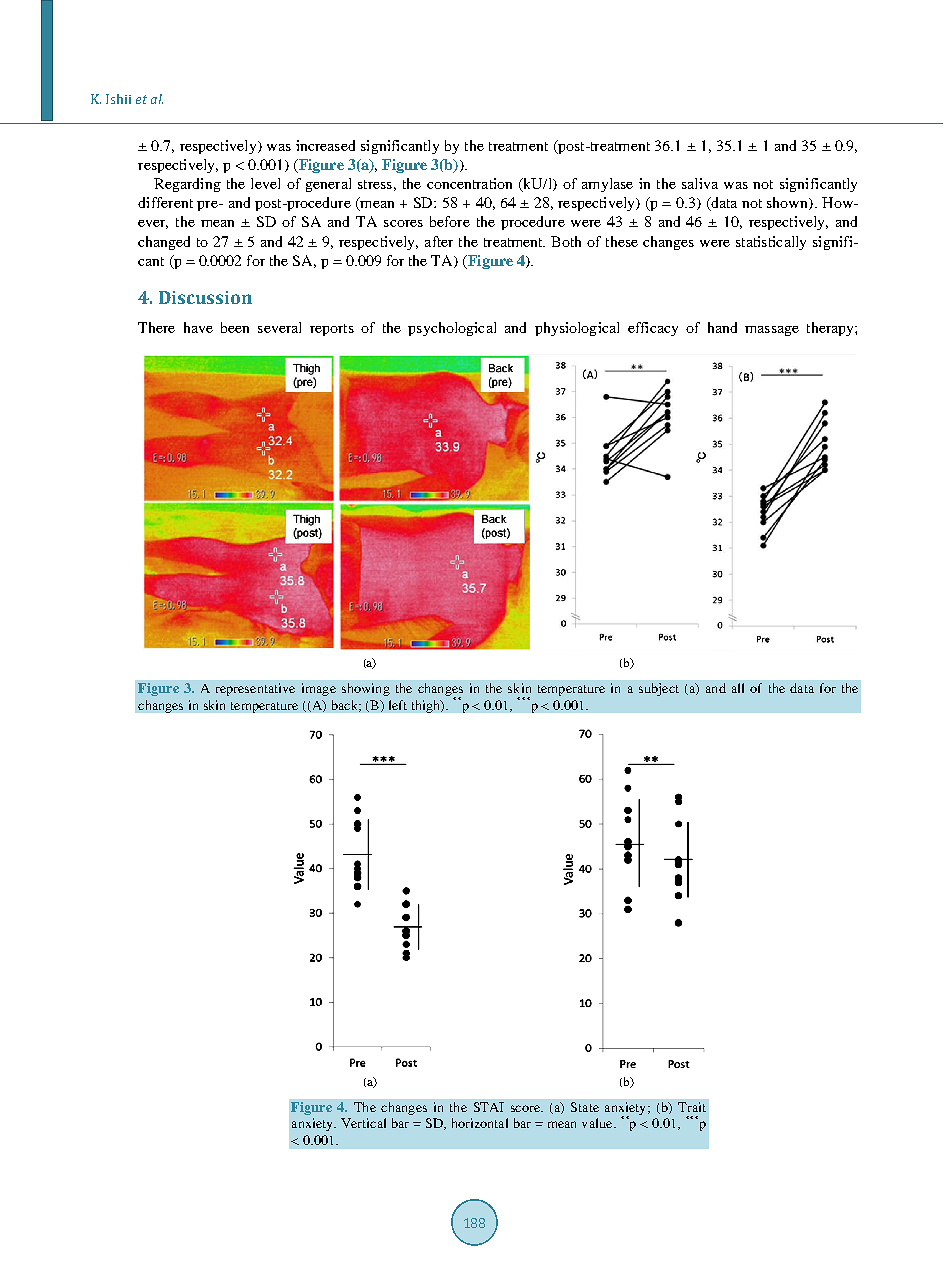  What do you see at coordinates (659, 689) in the image?
I see `subject` at bounding box center [659, 689].
